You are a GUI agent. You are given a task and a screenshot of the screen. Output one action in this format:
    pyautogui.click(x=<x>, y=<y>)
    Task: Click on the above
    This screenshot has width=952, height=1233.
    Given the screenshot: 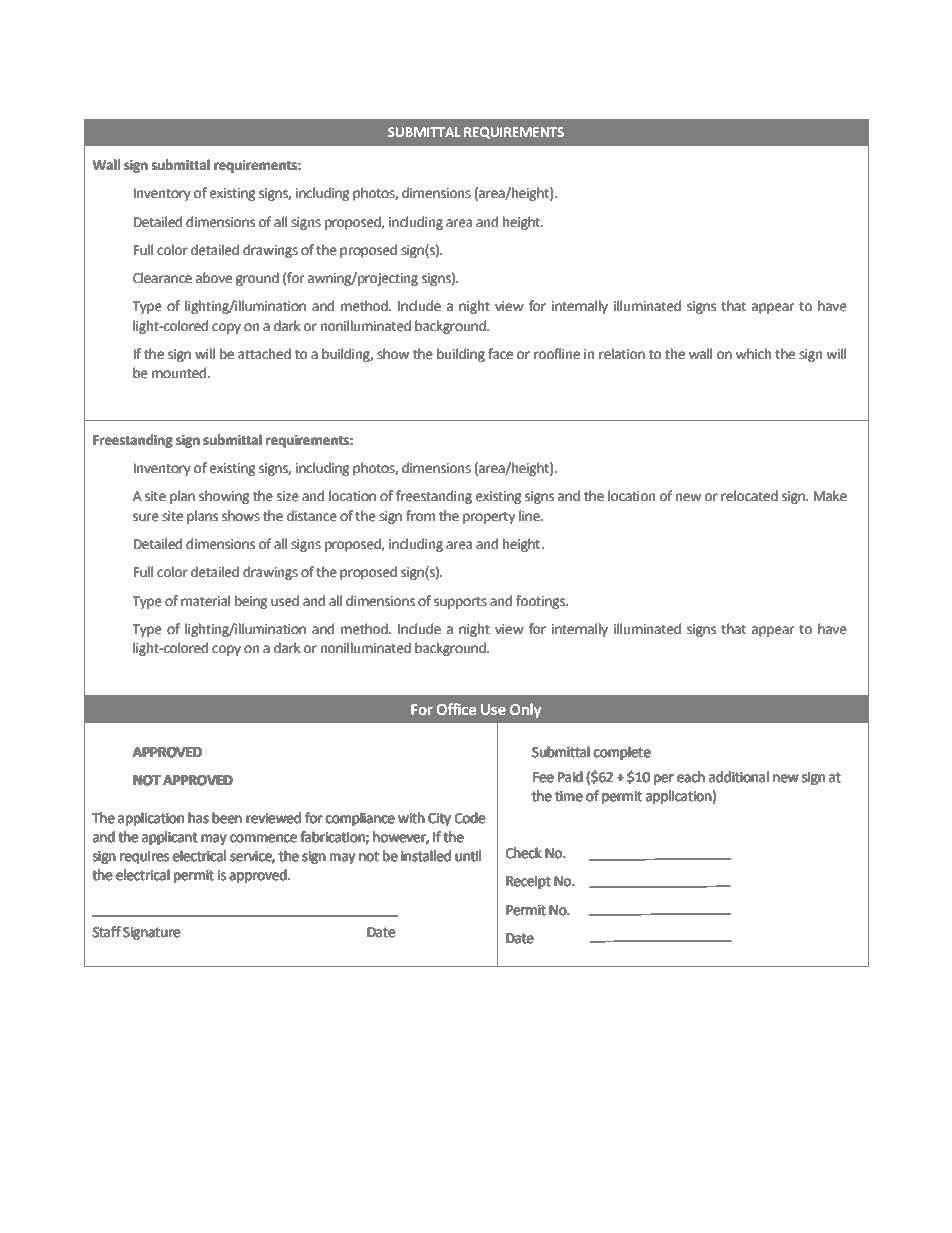 What is the action you would take?
    pyautogui.click(x=214, y=278)
